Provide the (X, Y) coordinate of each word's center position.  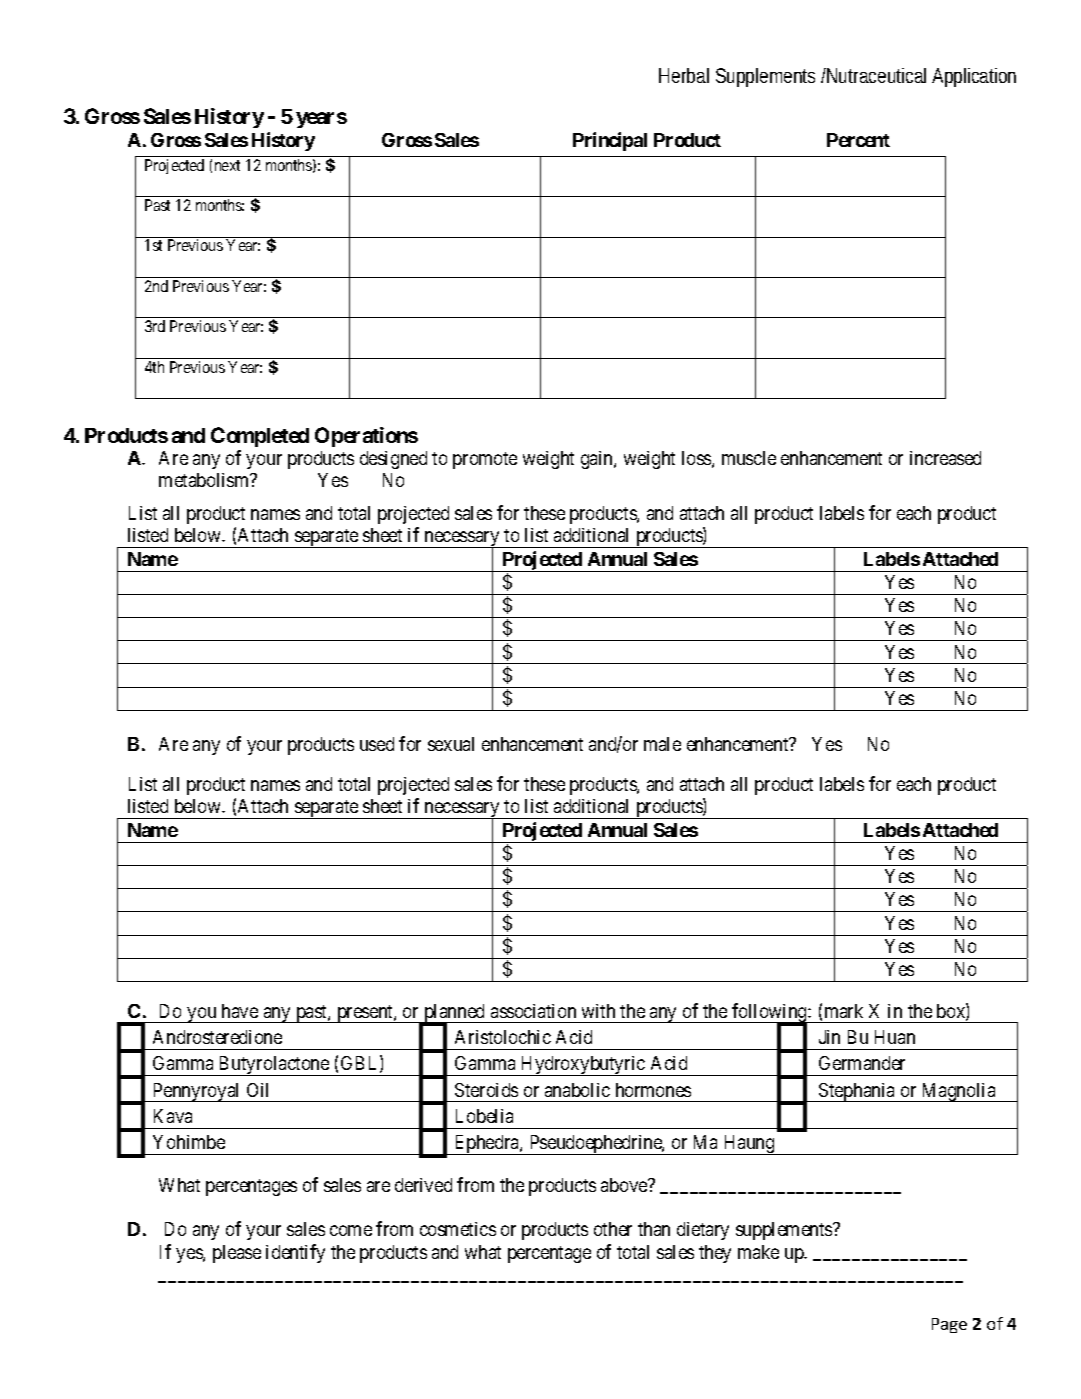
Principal (610, 141)
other (613, 1229)
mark (844, 1011)
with (598, 1011)
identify (295, 1253)
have (240, 1011)
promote (485, 460)
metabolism (205, 480)
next (227, 165)
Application (974, 77)
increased (945, 458)
